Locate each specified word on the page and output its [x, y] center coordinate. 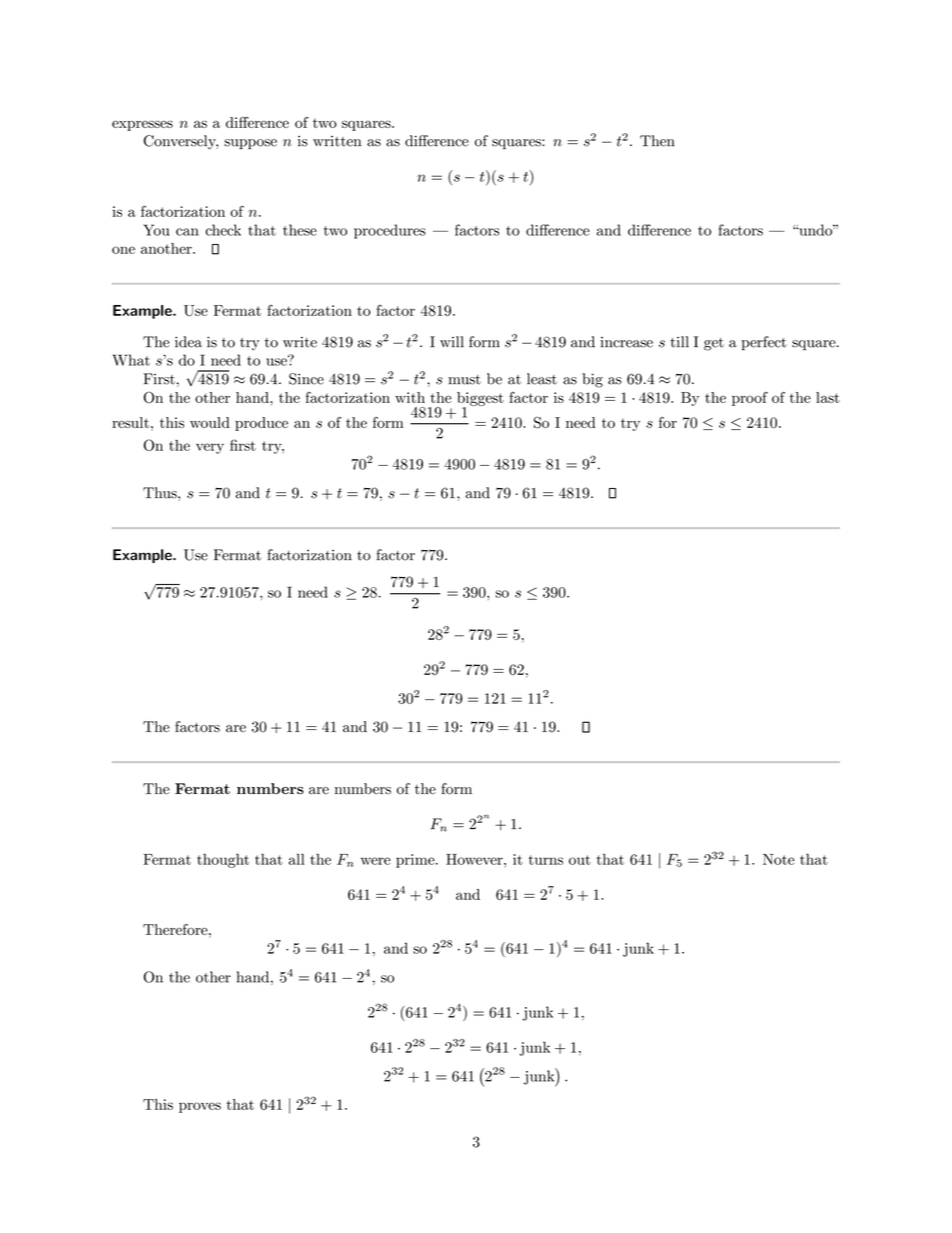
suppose [250, 144]
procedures [390, 231]
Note [779, 859]
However [475, 859]
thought [223, 861]
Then [657, 141]
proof [750, 399]
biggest [480, 400]
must [464, 380]
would [210, 422]
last [828, 397]
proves [200, 1107]
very [210, 448]
